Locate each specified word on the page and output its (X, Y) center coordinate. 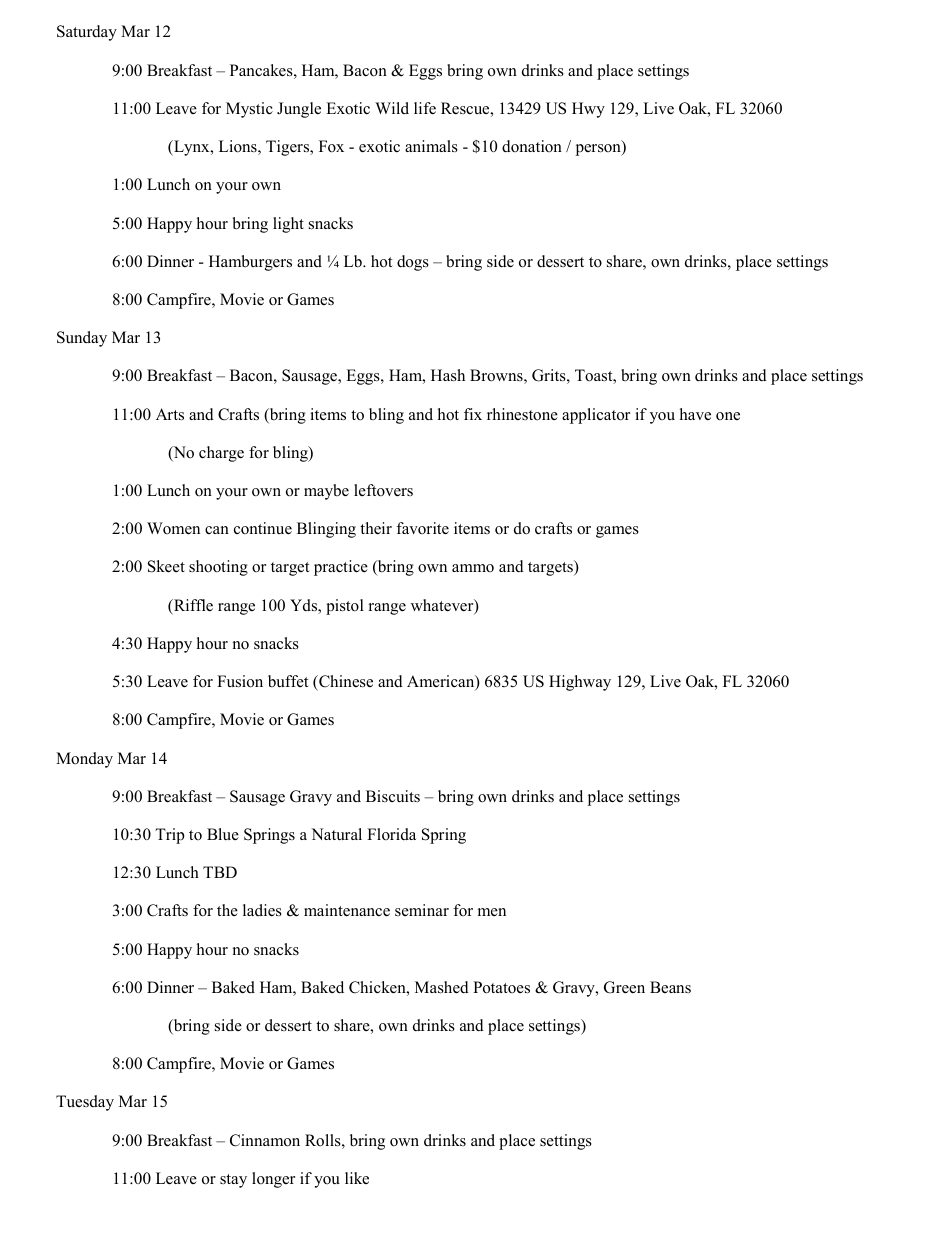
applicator (596, 416)
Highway (580, 683)
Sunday (82, 339)
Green (624, 987)
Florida (391, 834)
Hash (448, 375)
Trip (169, 836)
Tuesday (85, 1103)
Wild (392, 108)
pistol (345, 607)
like (357, 1178)
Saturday (87, 33)
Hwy (588, 110)
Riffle (192, 605)
